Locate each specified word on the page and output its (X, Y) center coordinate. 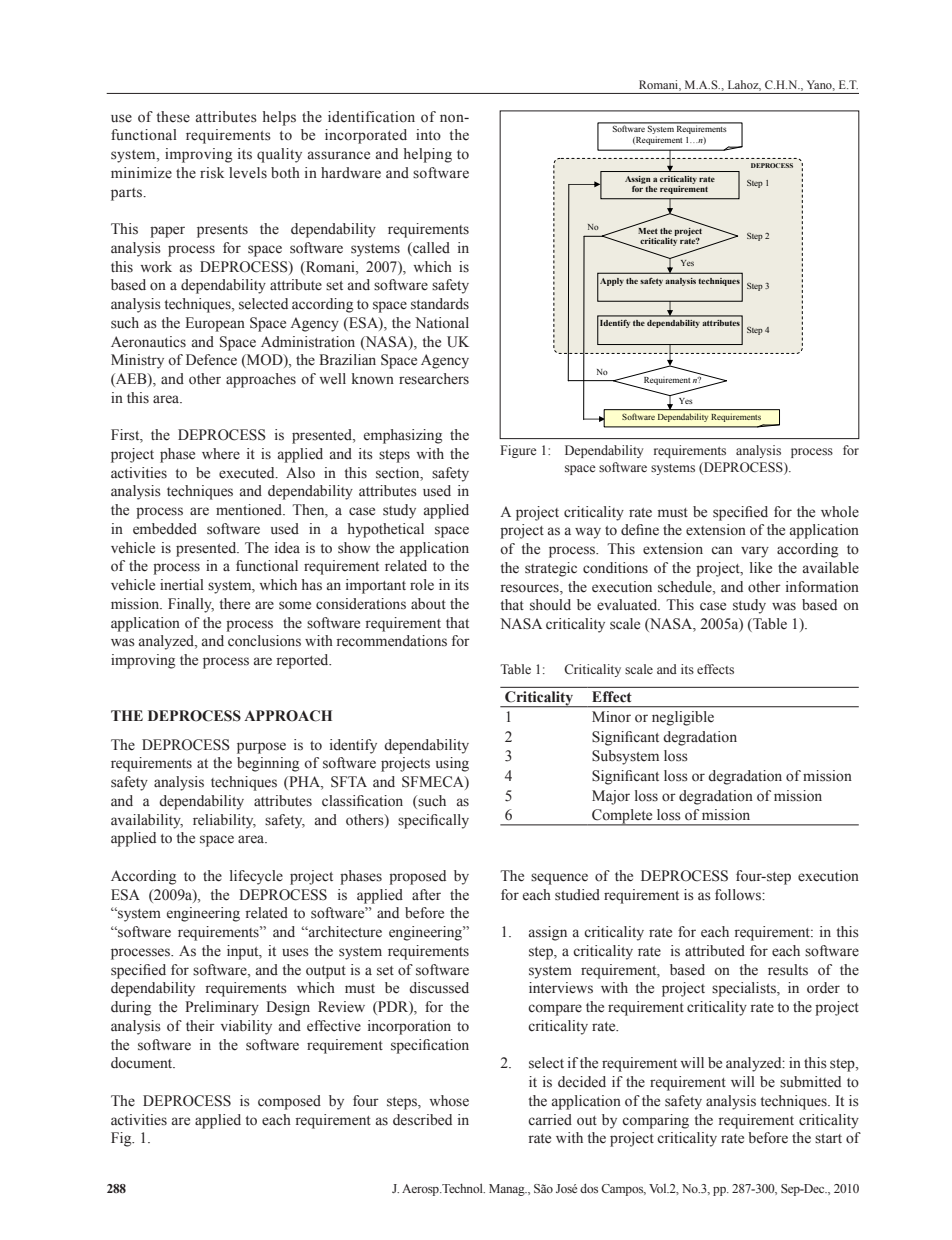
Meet (647, 229)
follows (739, 895)
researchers (434, 379)
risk (212, 173)
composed (289, 1102)
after (426, 895)
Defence (211, 360)
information (822, 587)
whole (840, 512)
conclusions (264, 641)
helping (428, 155)
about (428, 604)
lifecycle (256, 877)
